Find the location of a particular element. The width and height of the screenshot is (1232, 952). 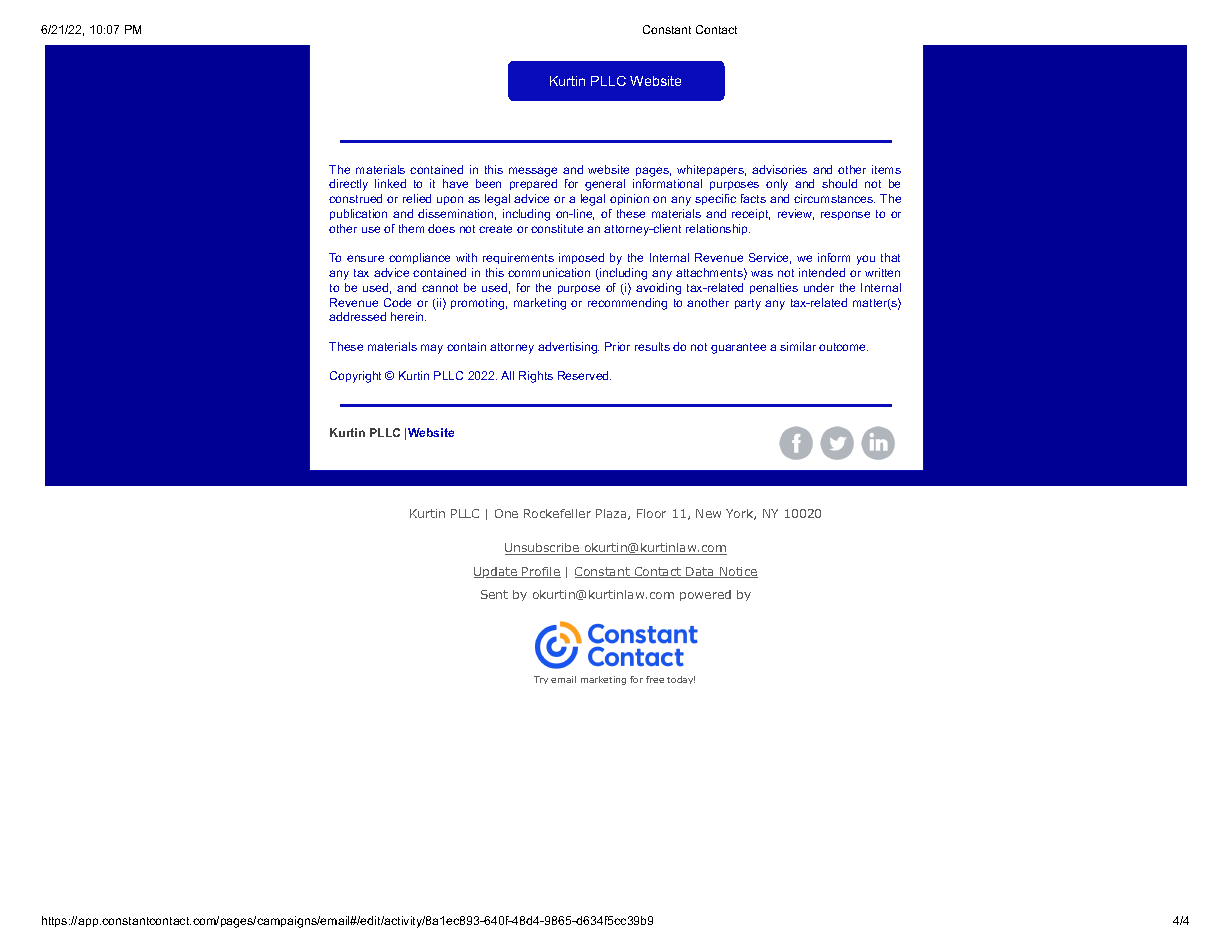

Prior is located at coordinates (617, 346).
